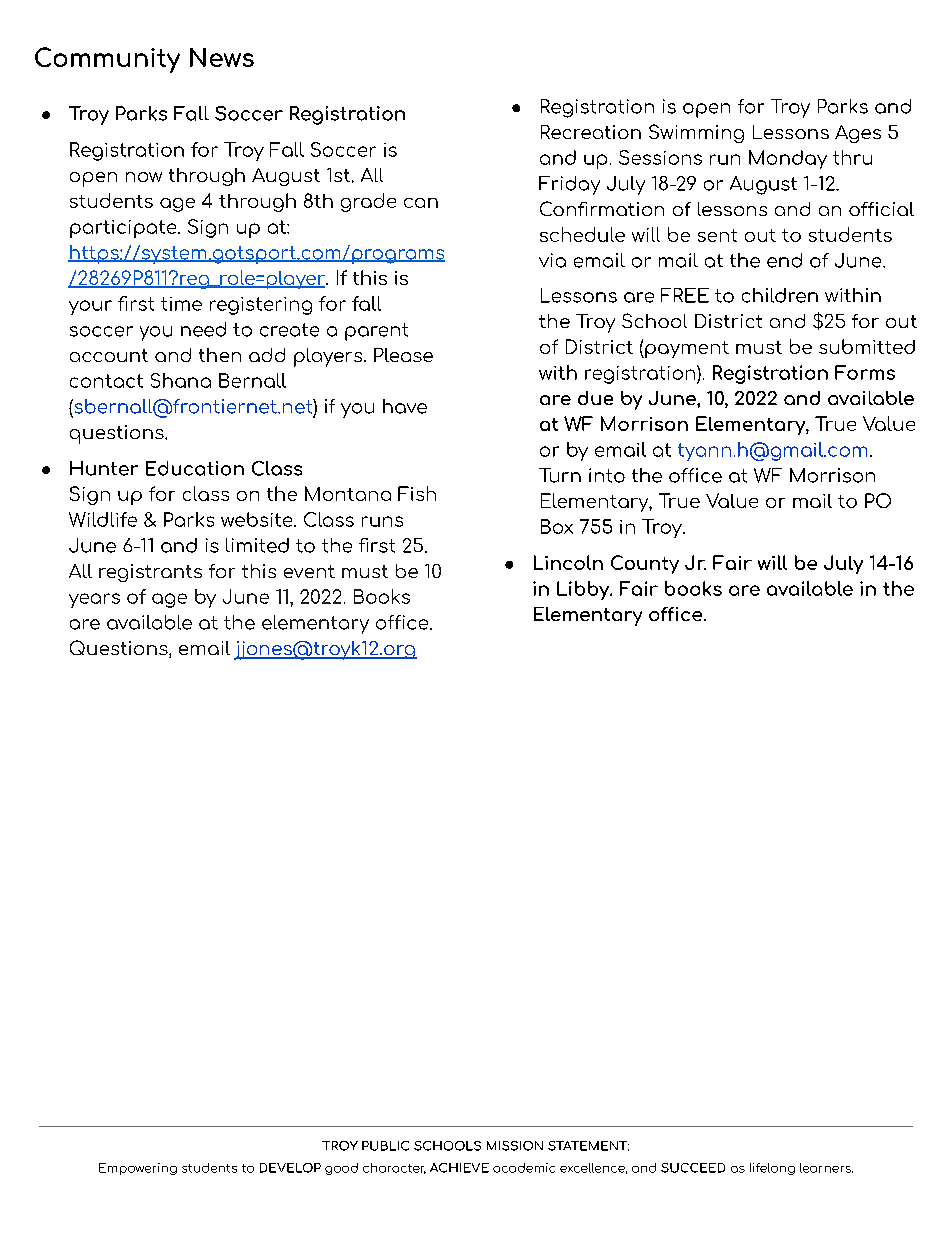 This image has width=952, height=1233. What do you see at coordinates (138, 1169) in the image?
I see `Empowering` at bounding box center [138, 1169].
